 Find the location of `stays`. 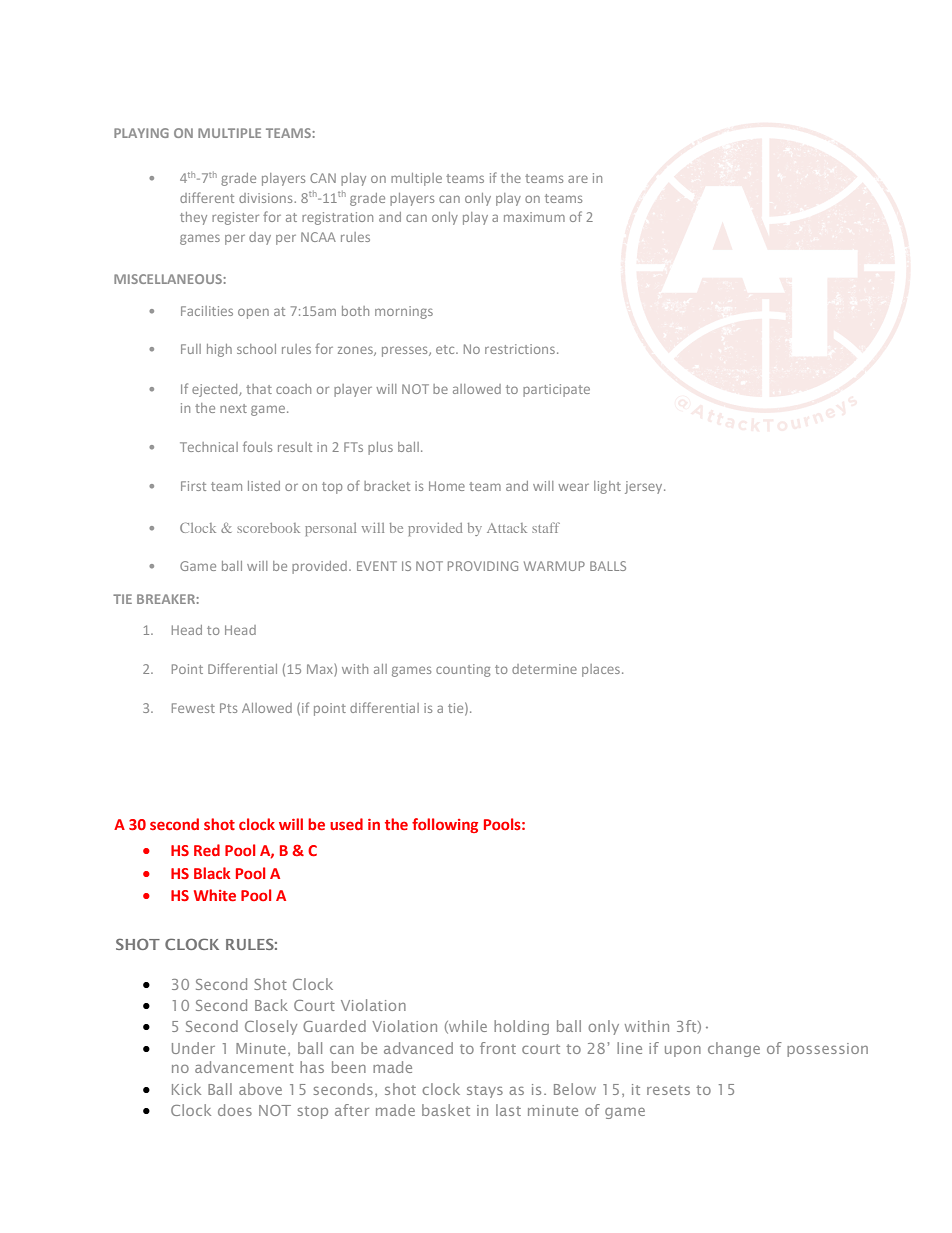

stays is located at coordinates (485, 1091).
